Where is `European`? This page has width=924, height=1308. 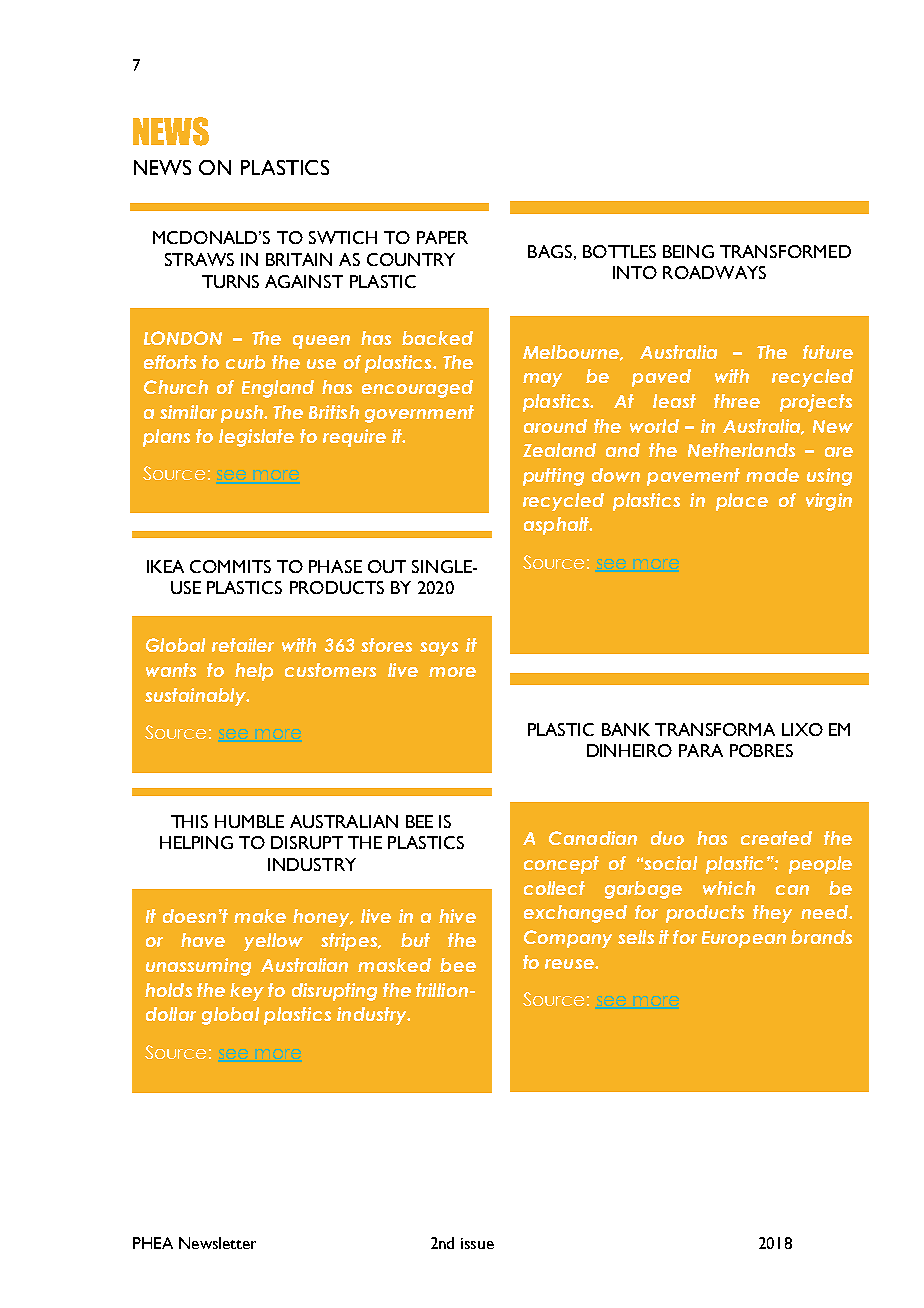
European is located at coordinates (744, 939).
